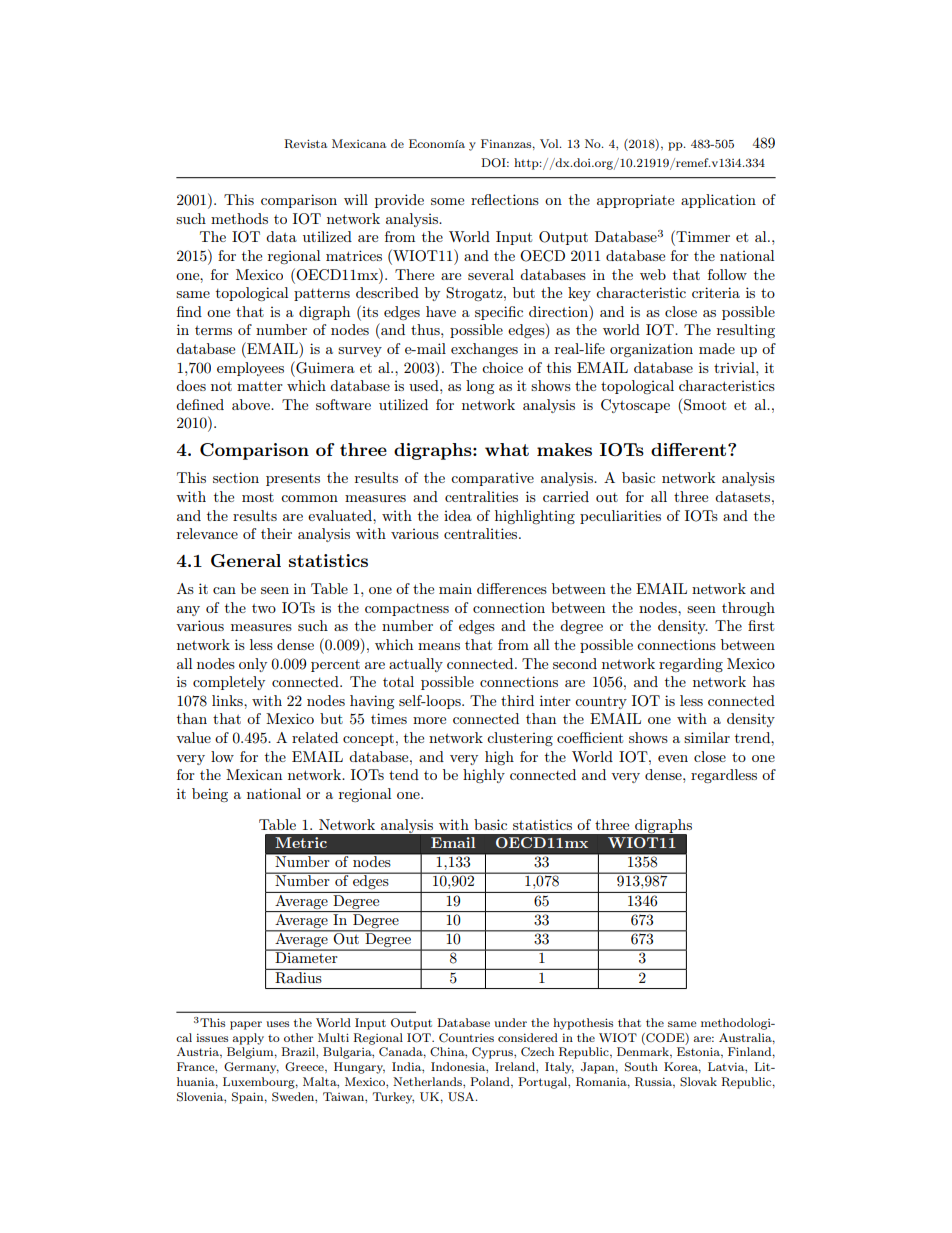 This page has width=952, height=1233. What do you see at coordinates (251, 1068) in the page?
I see `Germany` at bounding box center [251, 1068].
